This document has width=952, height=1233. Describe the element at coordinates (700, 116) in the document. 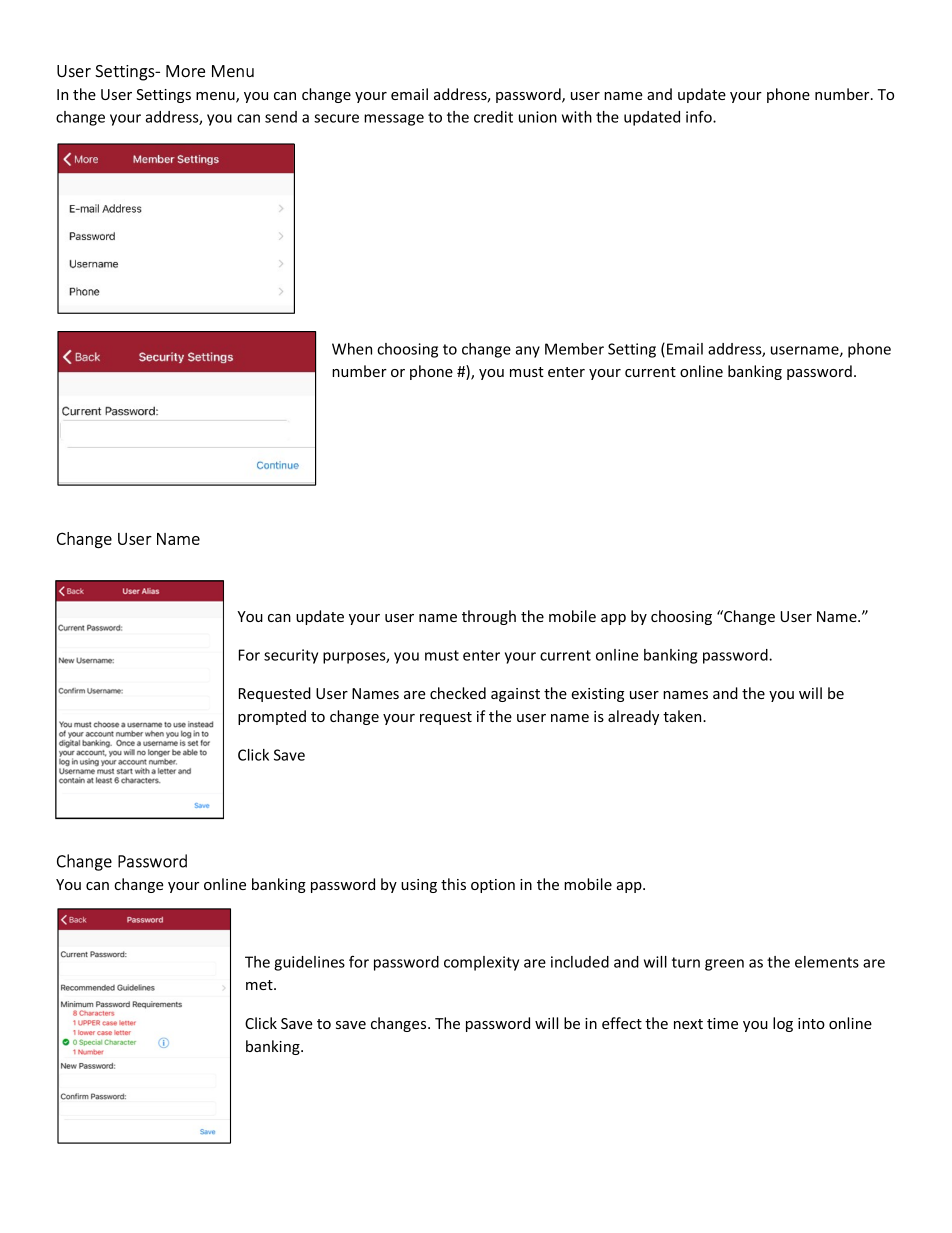

I see `info` at that location.
